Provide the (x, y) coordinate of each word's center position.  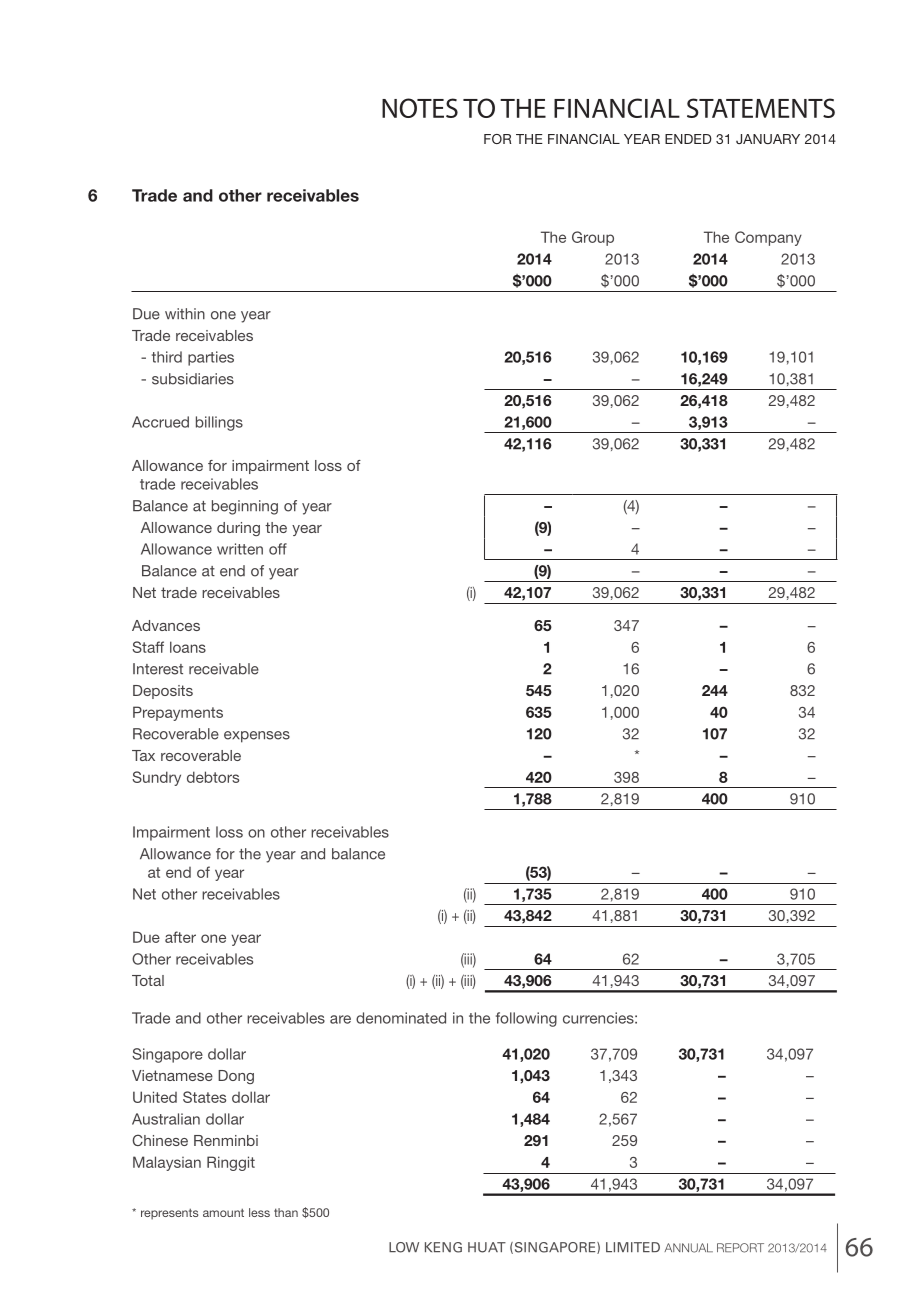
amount (223, 1212)
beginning (245, 507)
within (185, 313)
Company (768, 238)
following (526, 1019)
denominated (401, 1018)
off (278, 549)
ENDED (688, 139)
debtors (213, 777)
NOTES (420, 108)
